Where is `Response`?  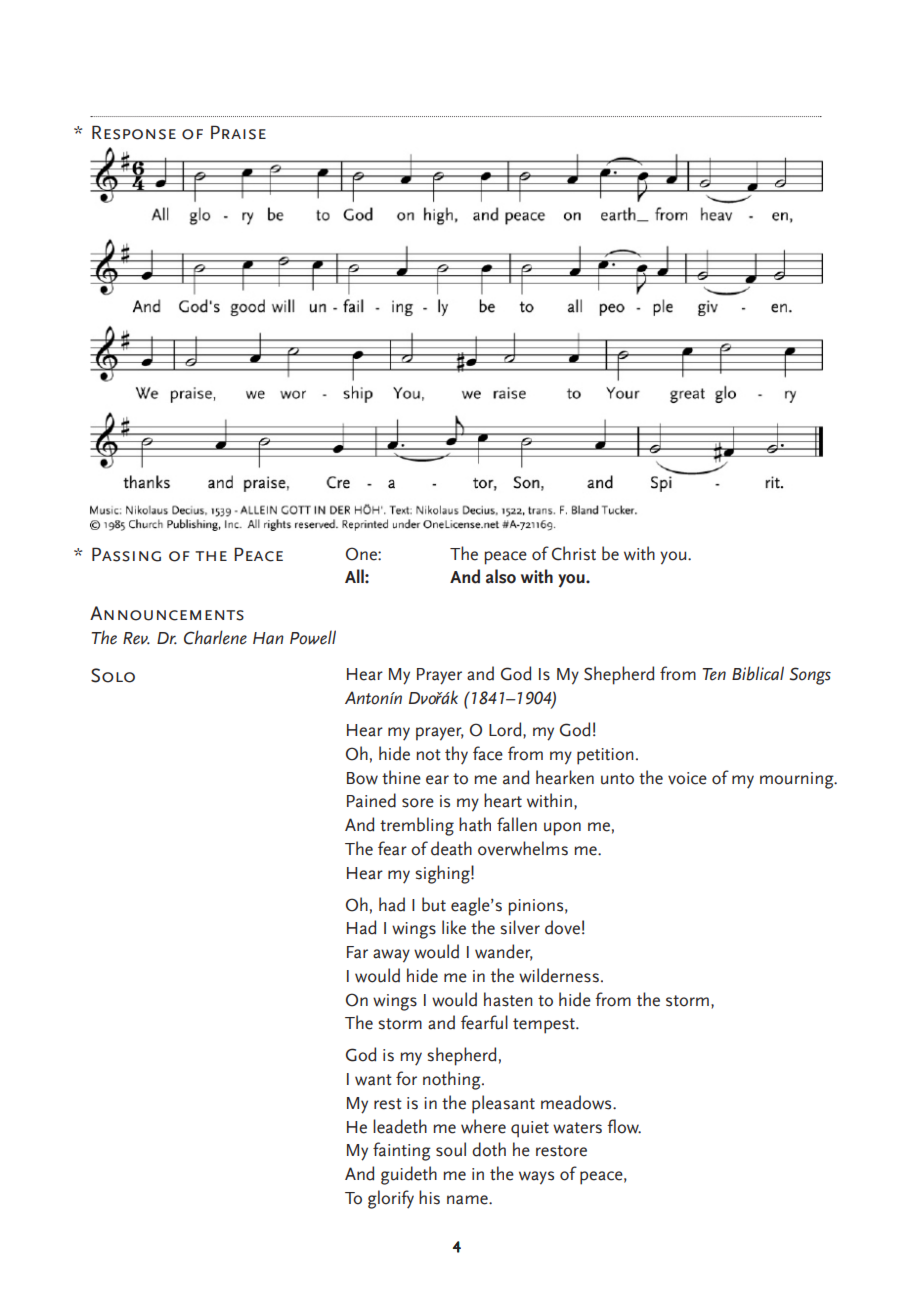
Response is located at coordinates (134, 132).
